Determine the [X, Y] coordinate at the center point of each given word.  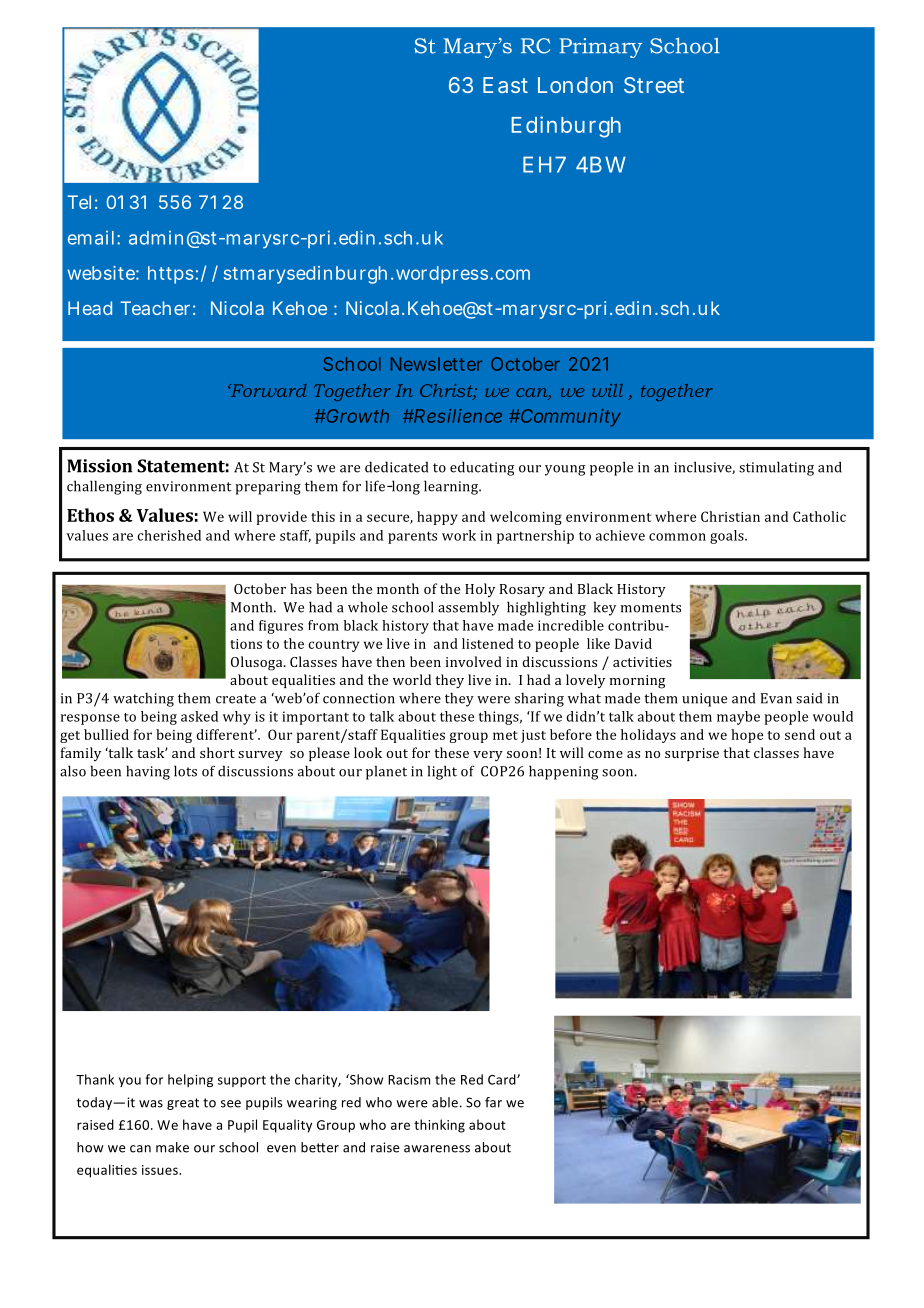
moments [651, 608]
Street [654, 85]
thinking [439, 1126]
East [505, 85]
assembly [468, 608]
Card [503, 1079]
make [172, 1147]
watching [143, 699]
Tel [79, 202]
